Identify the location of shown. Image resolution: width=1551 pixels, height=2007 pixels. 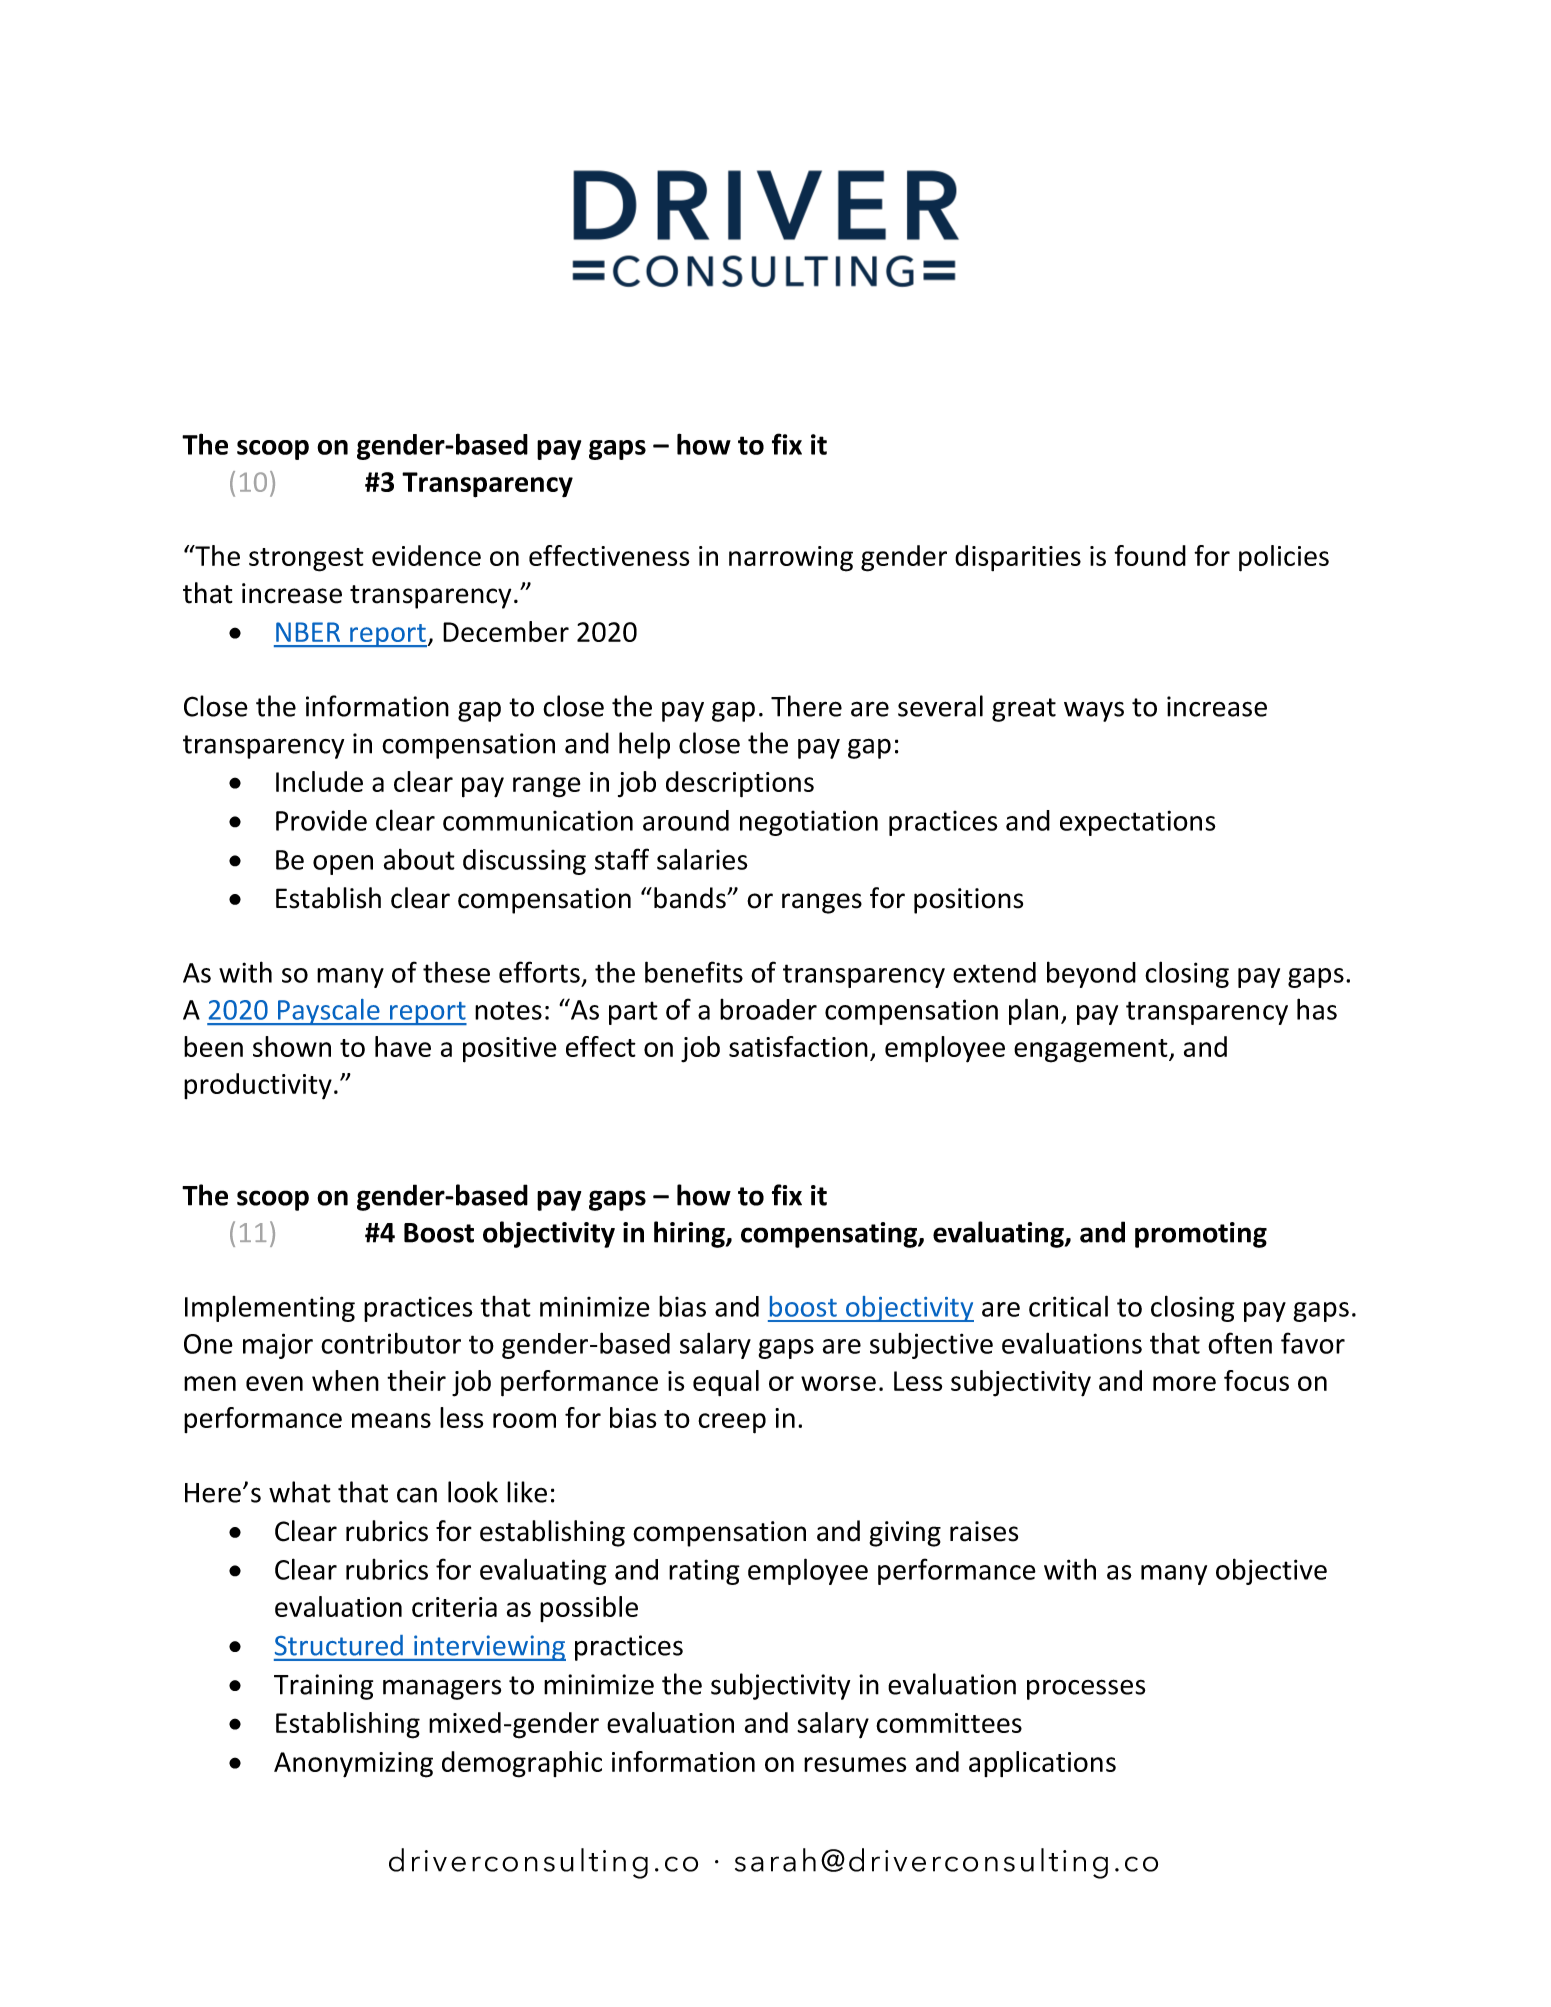
(292, 1046).
